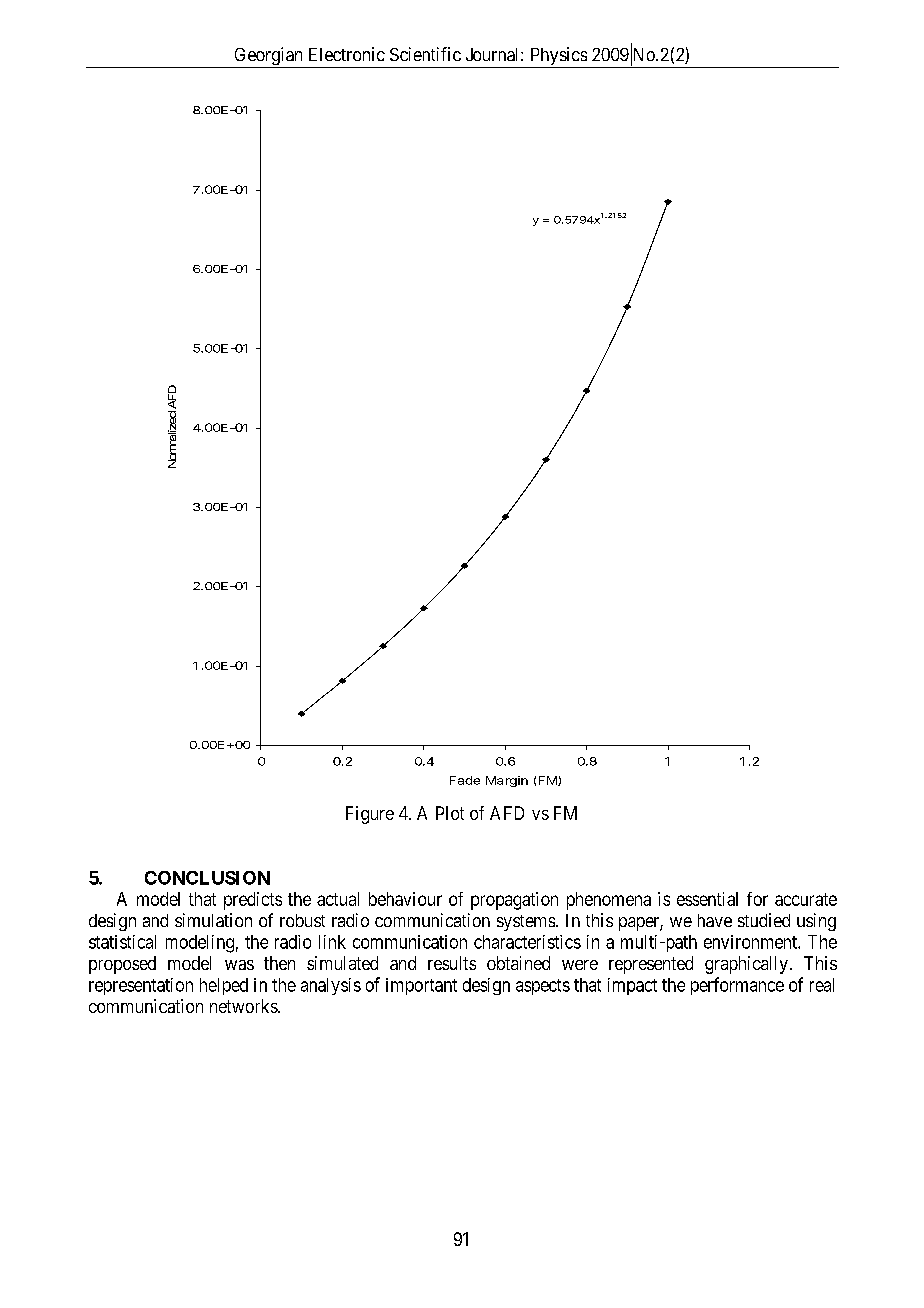 This screenshot has width=924, height=1308. Describe the element at coordinates (450, 813) in the screenshot. I see `Plot` at that location.
